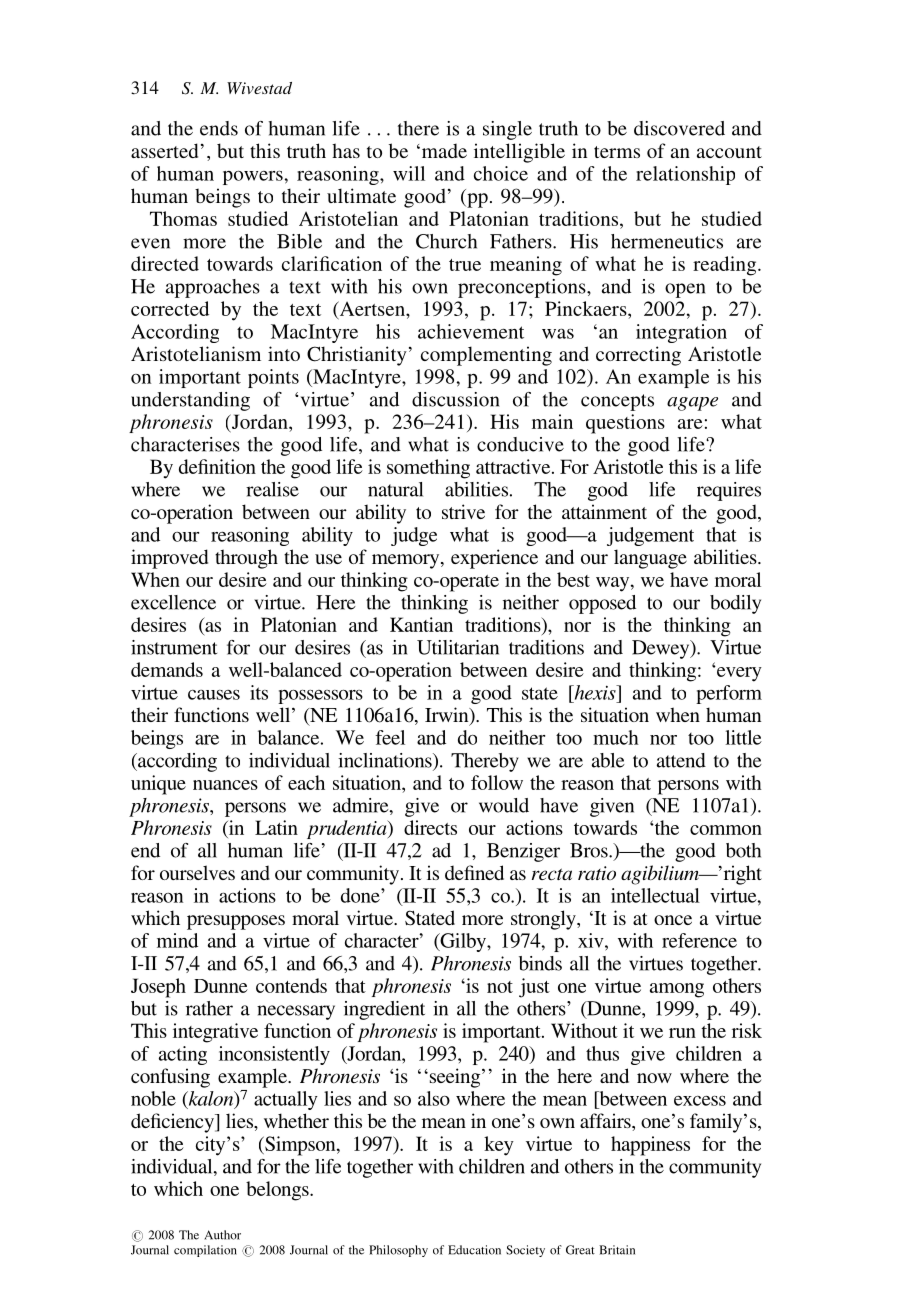 The image size is (914, 1316). Describe the element at coordinates (443, 150) in the page. I see `made` at that location.
